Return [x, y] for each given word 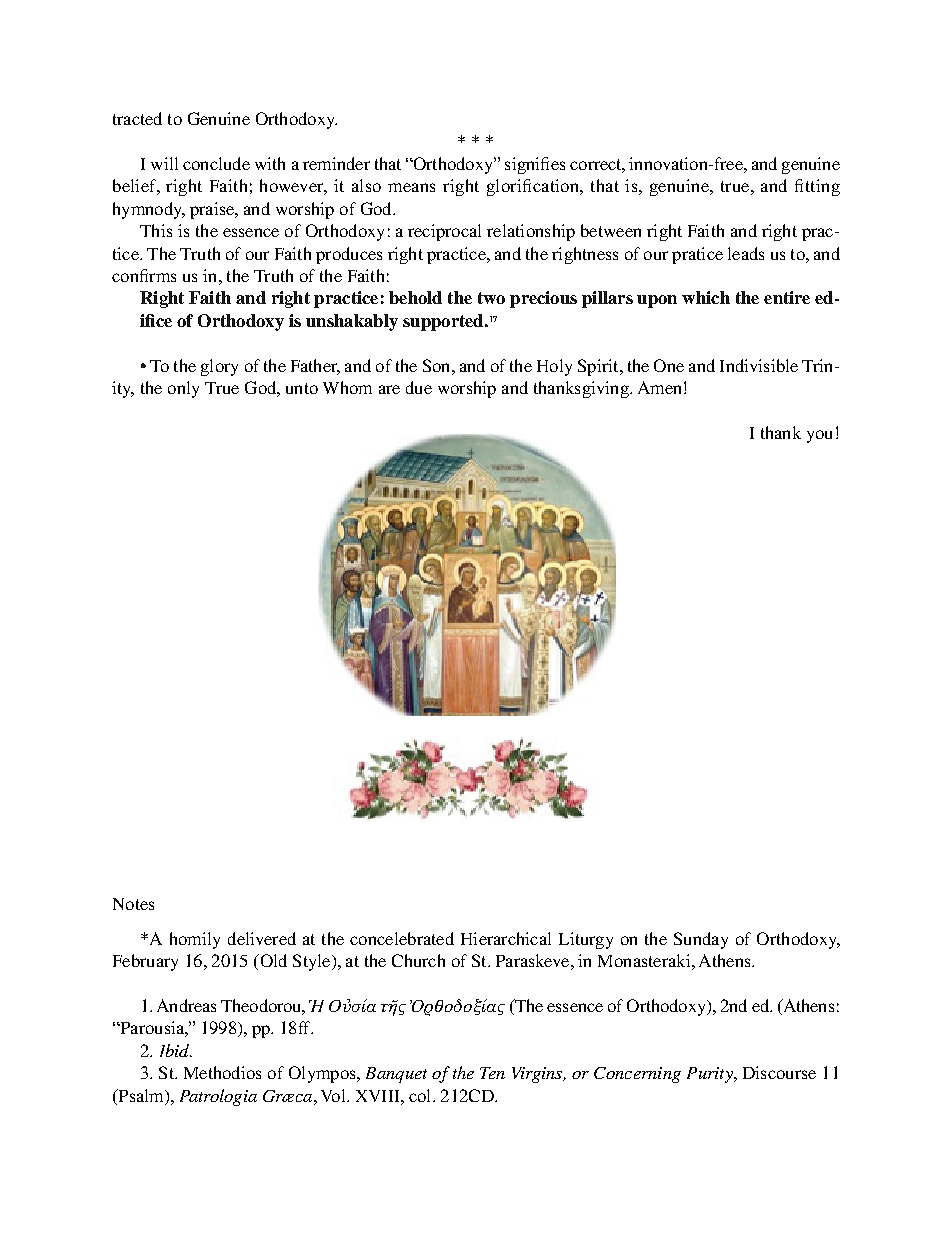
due [419, 387]
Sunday [701, 940]
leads [746, 253]
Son [438, 365]
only [183, 389]
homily [195, 940]
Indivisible [759, 365]
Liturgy [586, 940]
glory [219, 367]
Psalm [141, 1095]
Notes [133, 904]
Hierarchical [506, 938]
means [411, 187]
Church [418, 960]
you [819, 436]
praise [213, 210]
